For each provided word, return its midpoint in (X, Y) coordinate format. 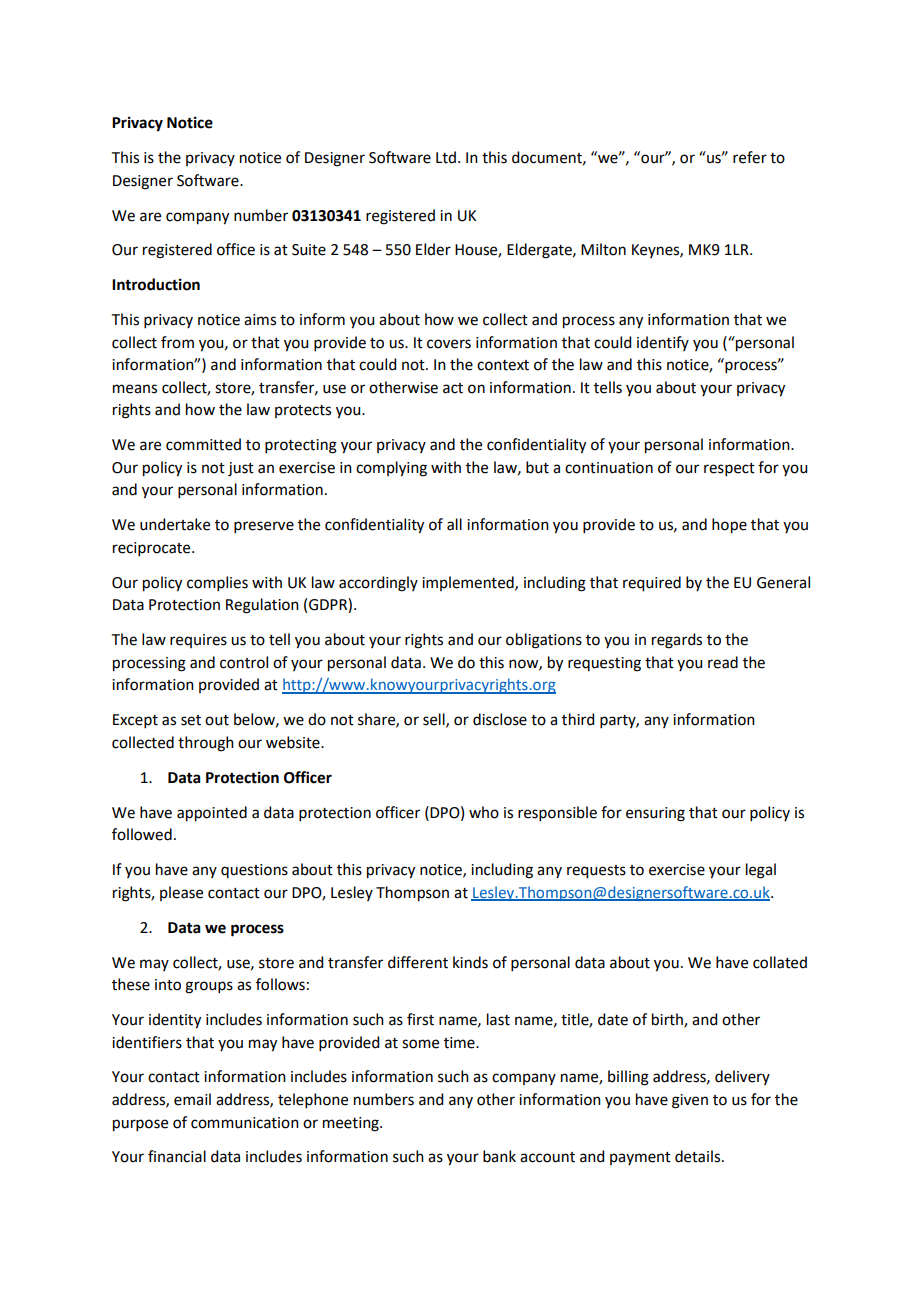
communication (245, 1123)
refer (750, 157)
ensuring (655, 814)
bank (499, 1156)
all (454, 524)
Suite (309, 250)
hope (729, 526)
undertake (175, 524)
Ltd (446, 157)
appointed (212, 814)
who (484, 812)
